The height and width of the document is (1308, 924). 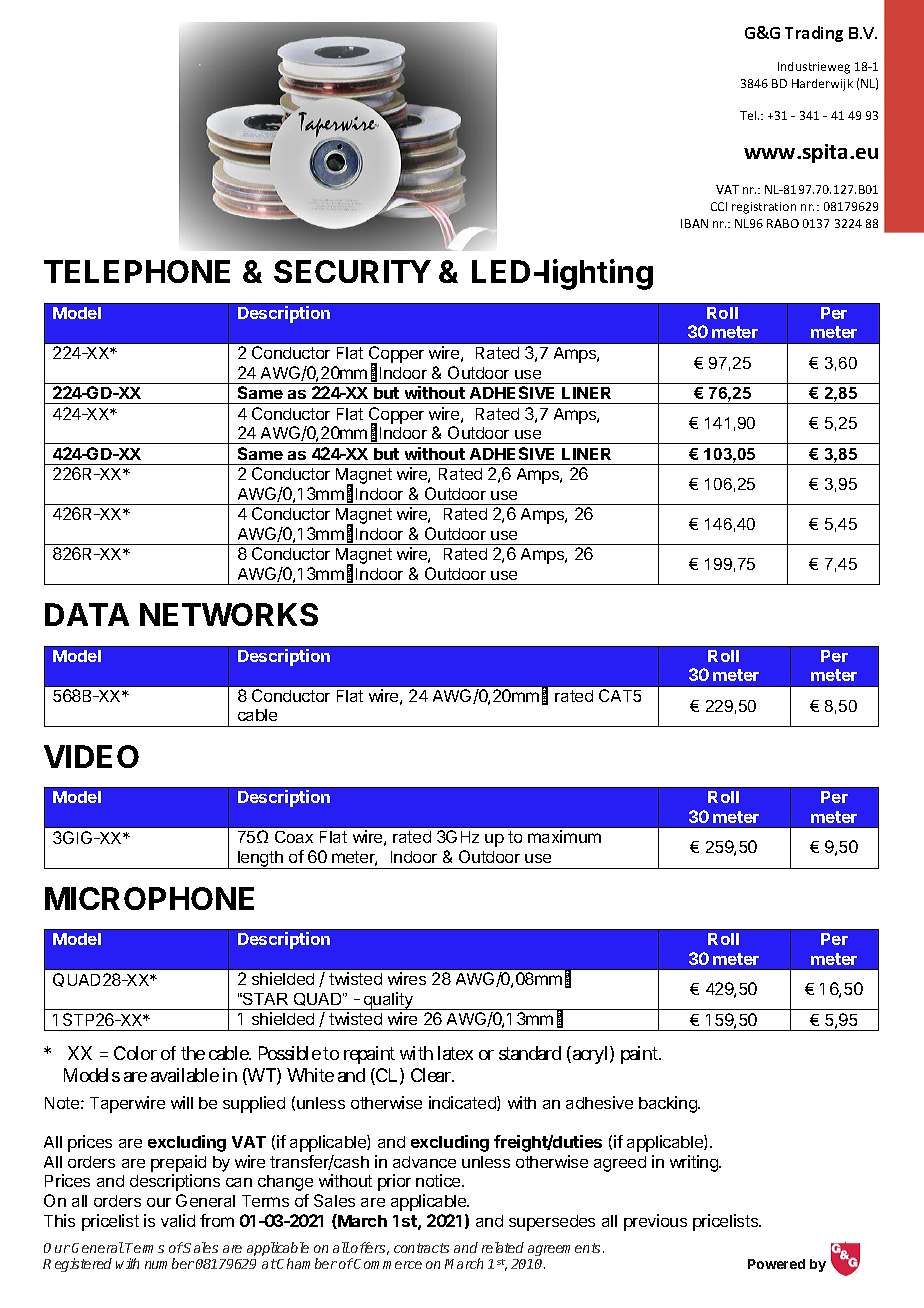 What do you see at coordinates (590, 1055) in the document?
I see `acryl` at bounding box center [590, 1055].
